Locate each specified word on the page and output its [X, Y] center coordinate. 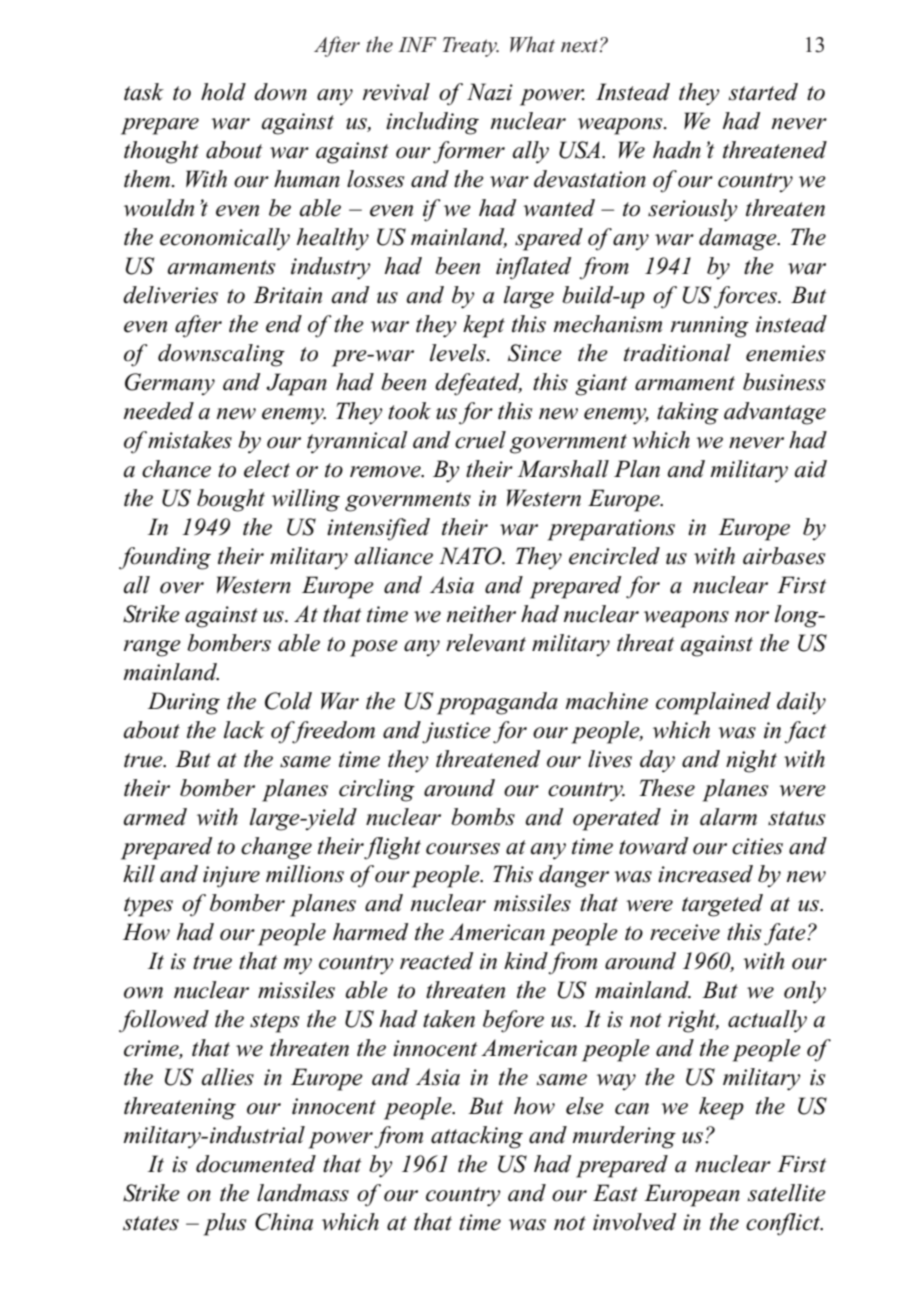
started [763, 92]
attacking [477, 1137]
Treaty [471, 47]
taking [688, 413]
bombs [483, 817]
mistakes [189, 440]
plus [225, 1224]
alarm [728, 817]
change [276, 848]
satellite [786, 1193]
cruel [480, 440]
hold [223, 92]
